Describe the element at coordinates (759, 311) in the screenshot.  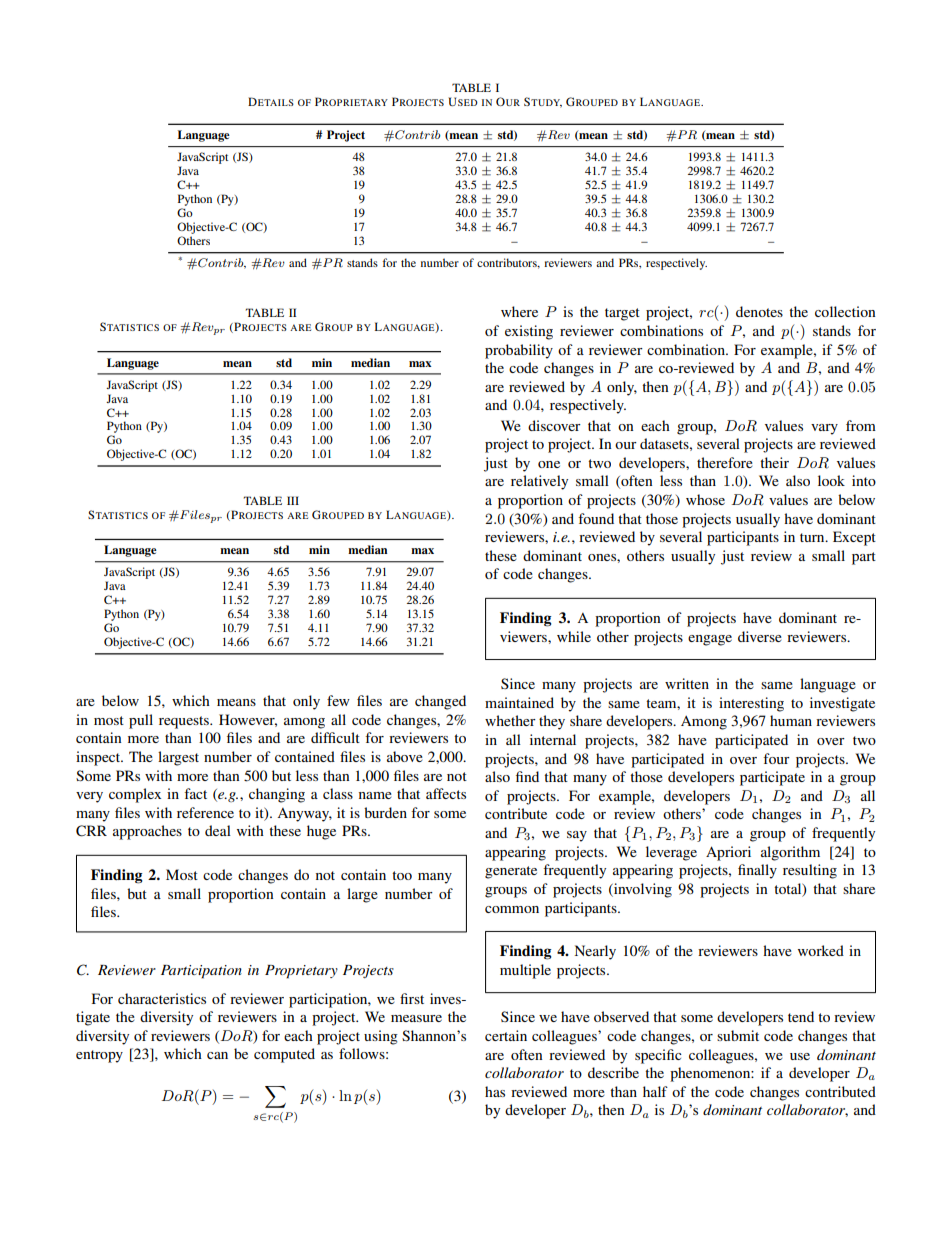
I see `denotes` at that location.
